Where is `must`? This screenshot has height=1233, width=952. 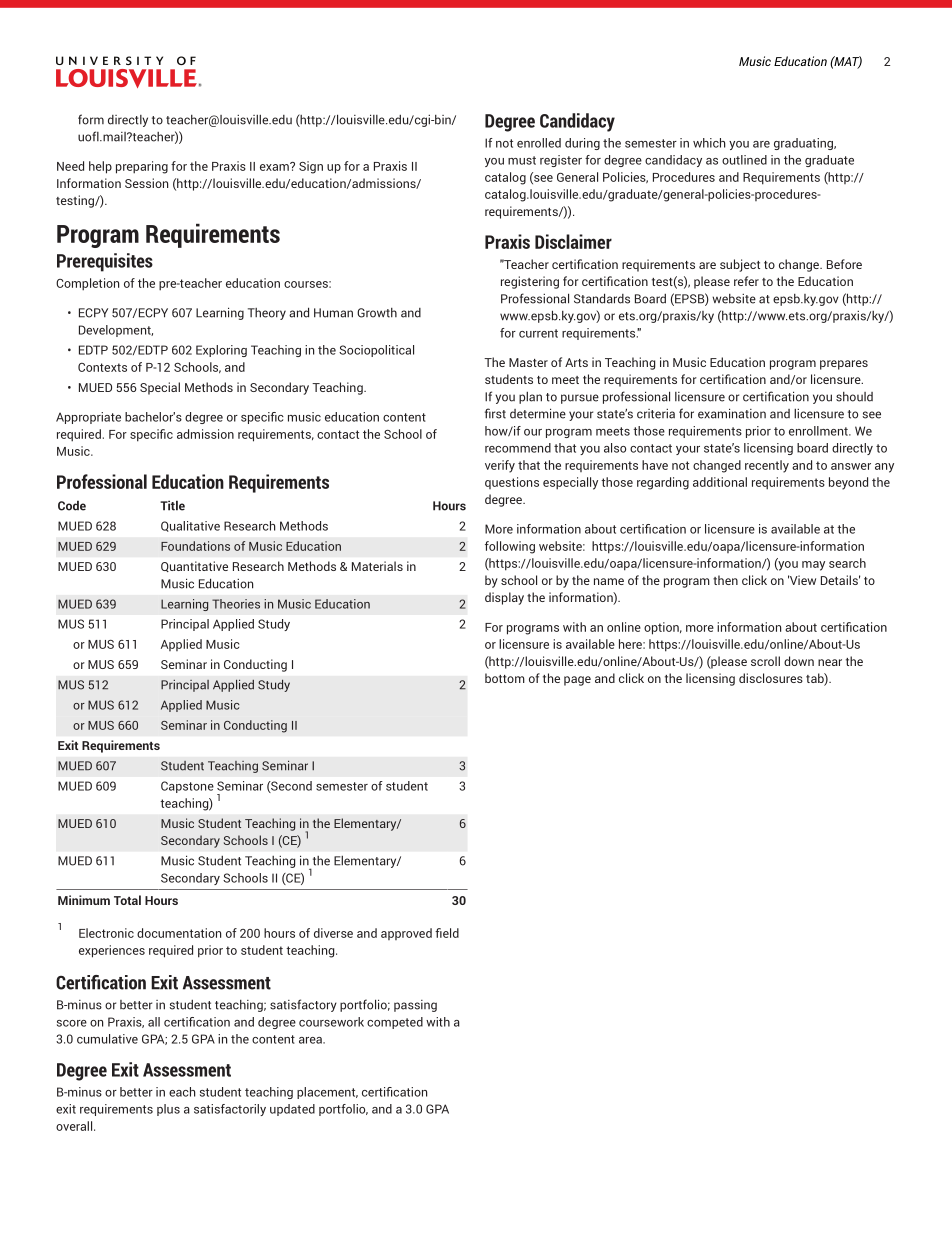
must is located at coordinates (522, 160).
